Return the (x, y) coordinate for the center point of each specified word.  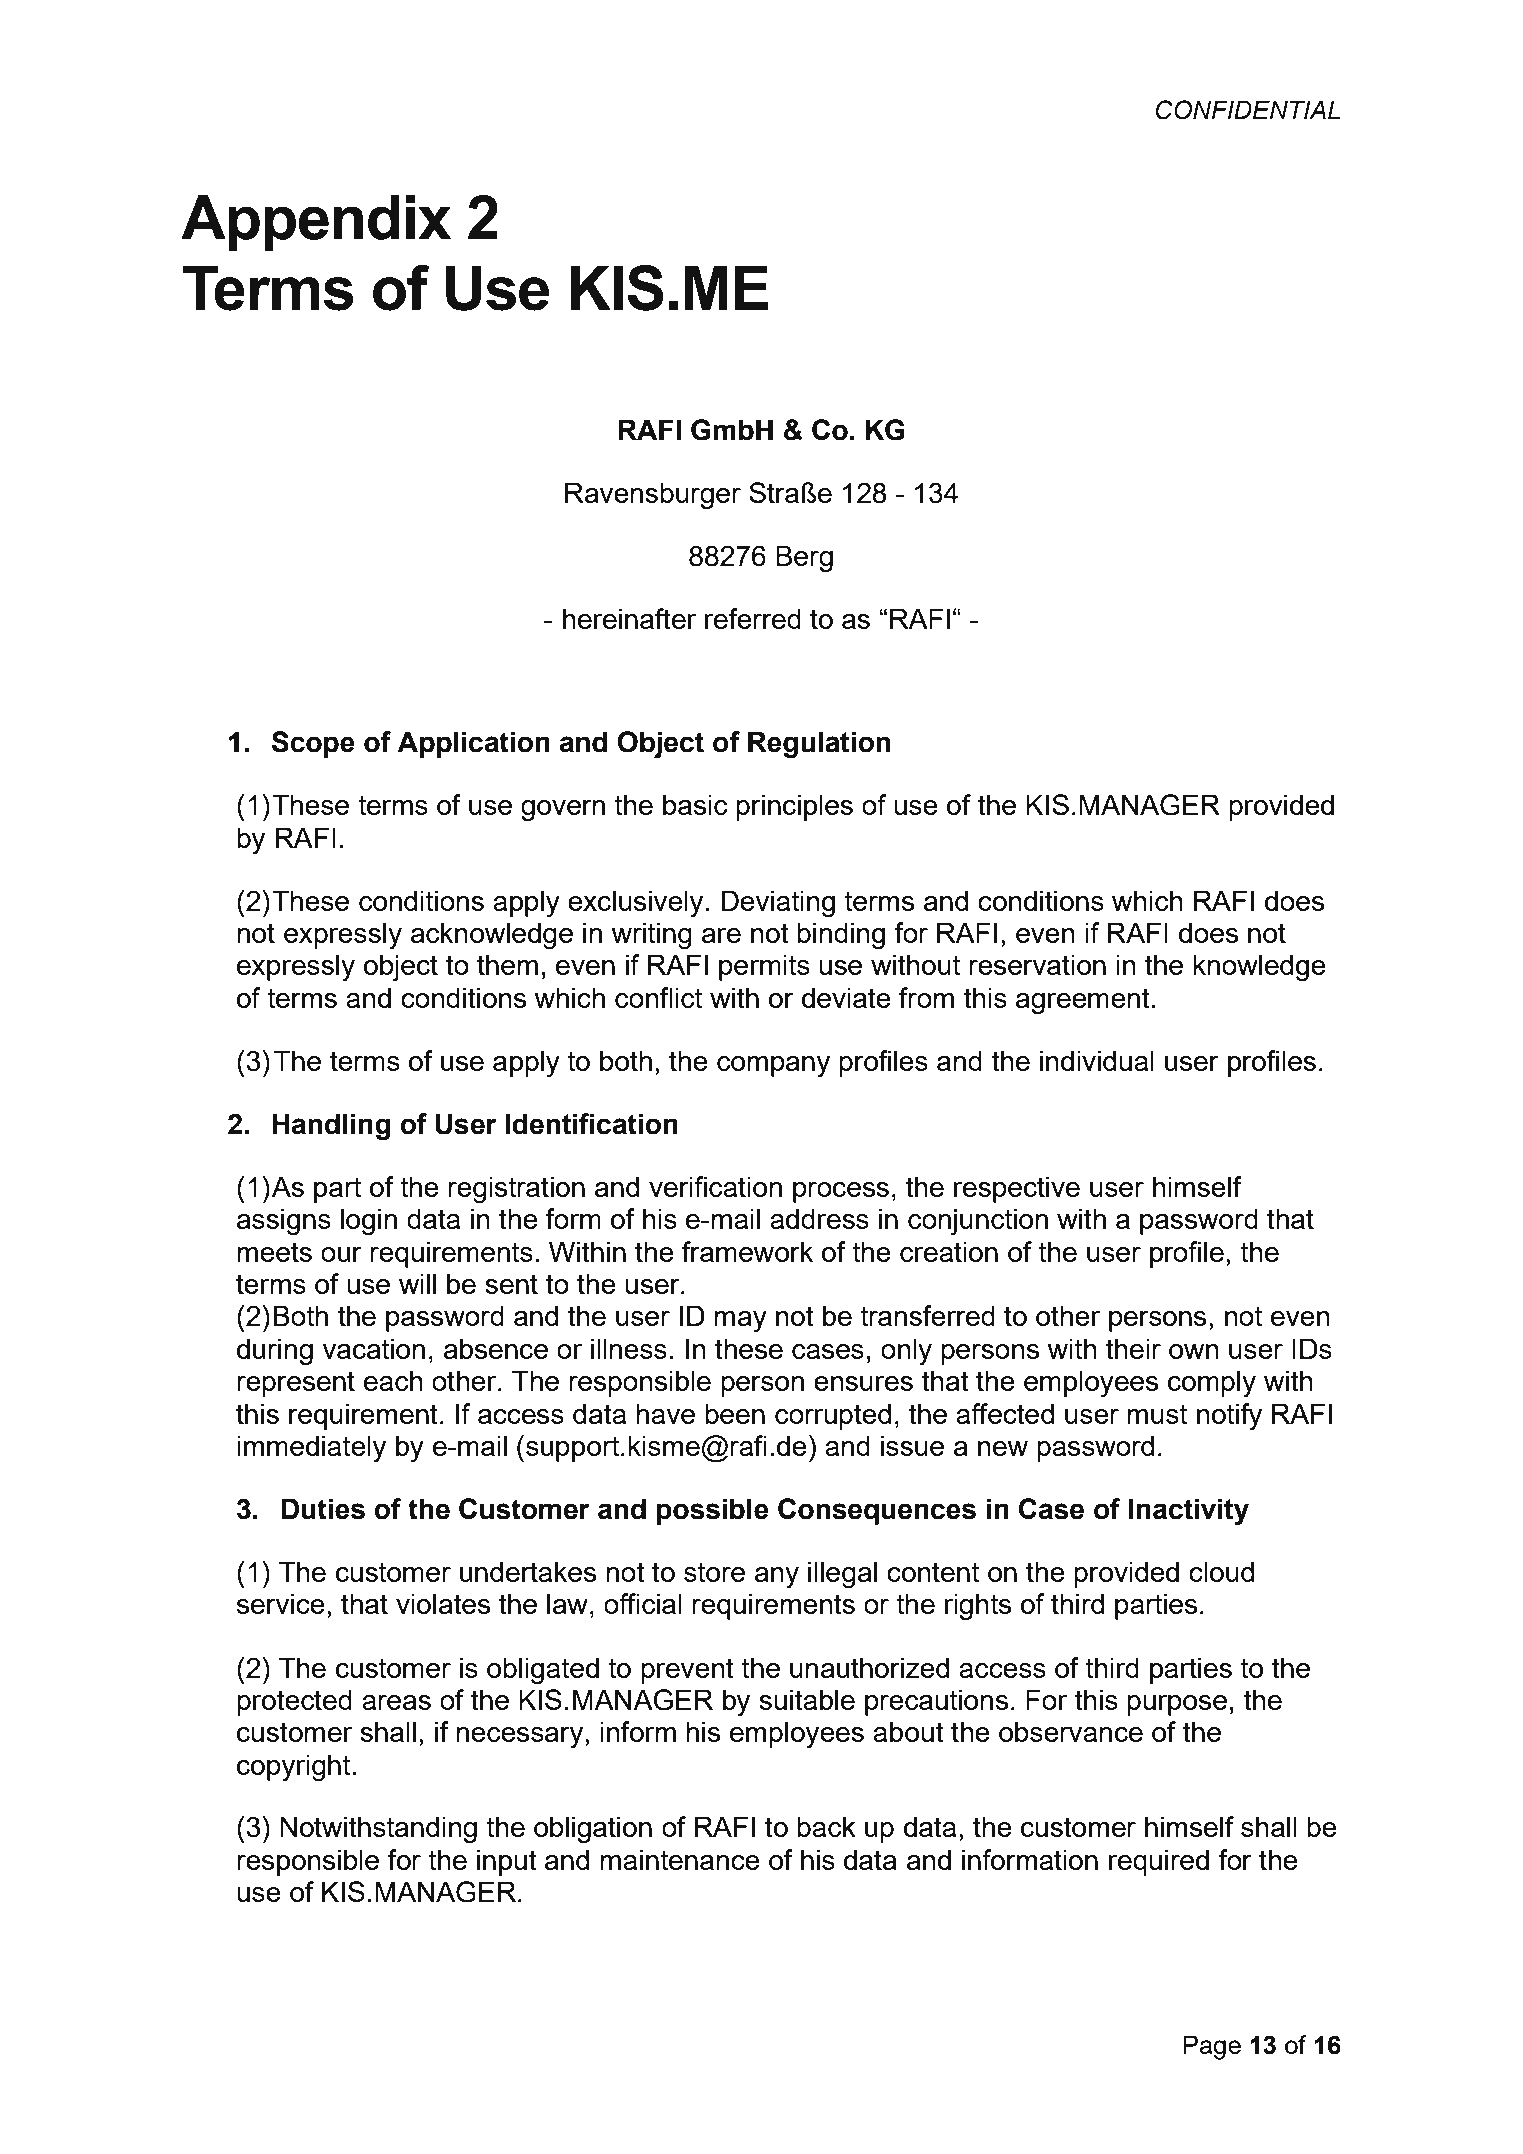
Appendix (316, 223)
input (507, 1862)
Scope (313, 744)
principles (794, 807)
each (393, 1380)
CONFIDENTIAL (1248, 110)
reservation (1037, 964)
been (735, 1413)
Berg (804, 558)
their (1133, 1348)
